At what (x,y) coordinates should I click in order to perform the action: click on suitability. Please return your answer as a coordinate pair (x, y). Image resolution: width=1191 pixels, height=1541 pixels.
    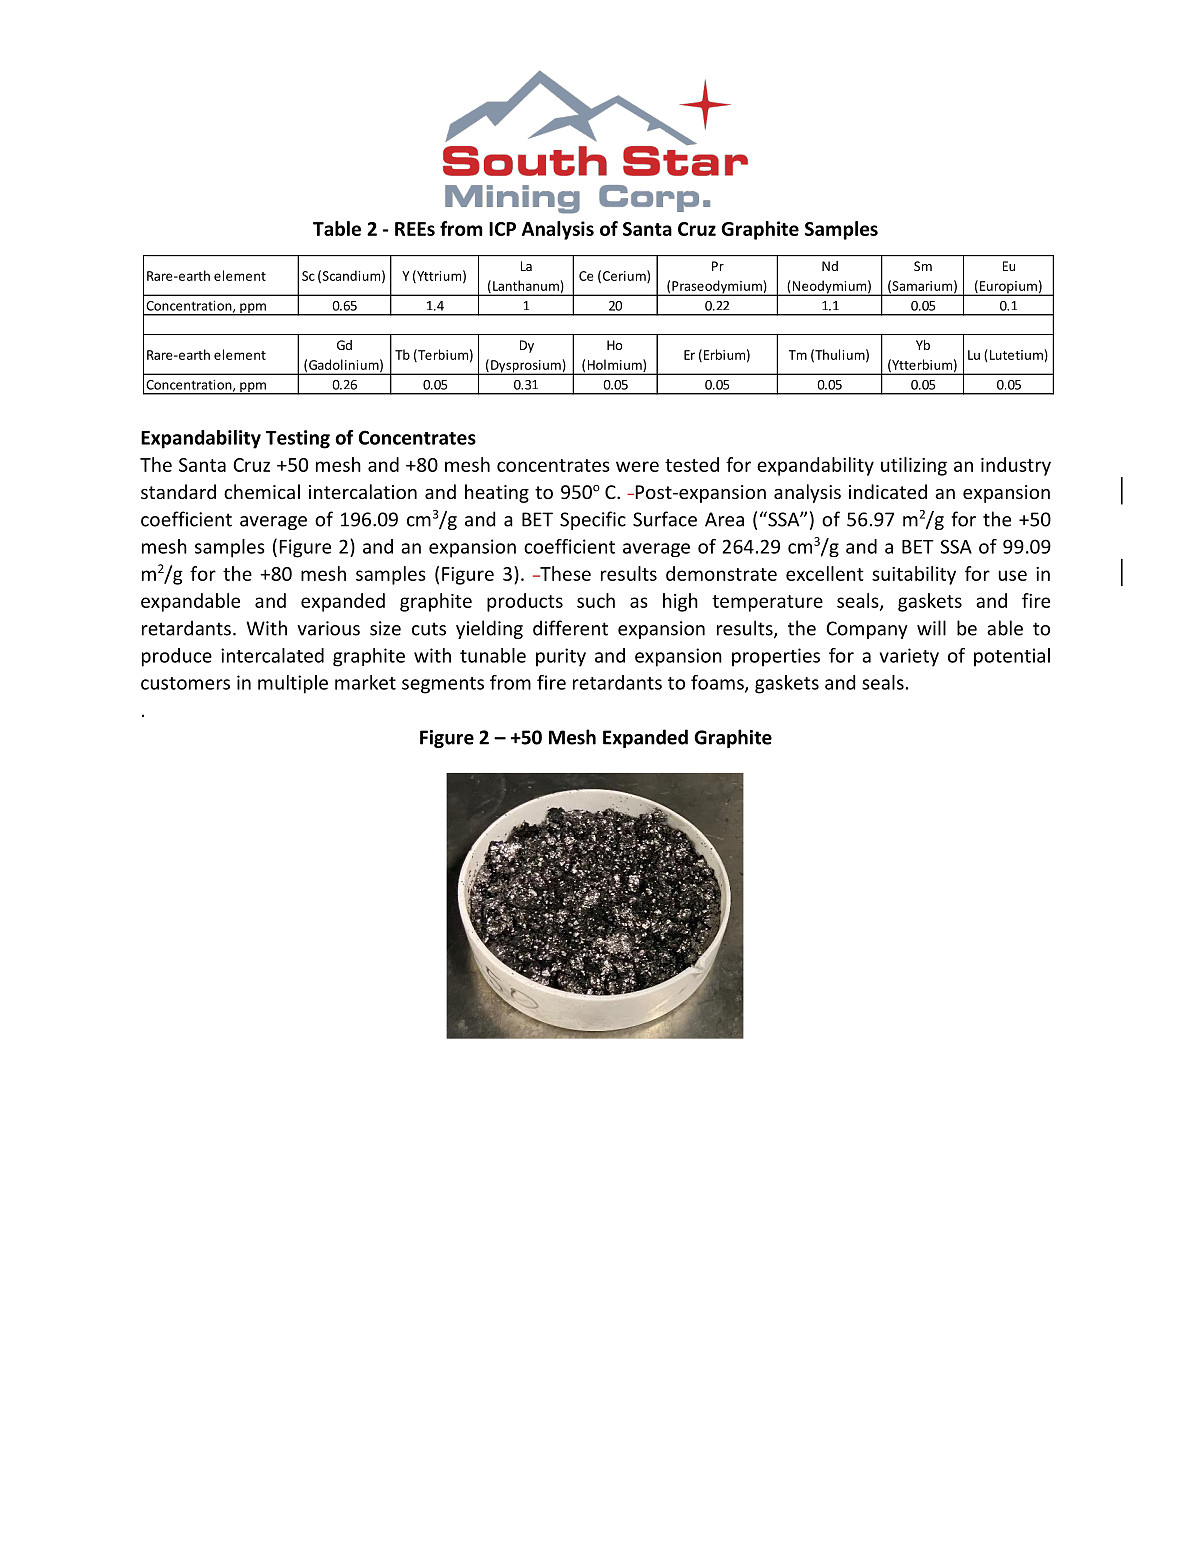
    Looking at the image, I should click on (914, 575).
